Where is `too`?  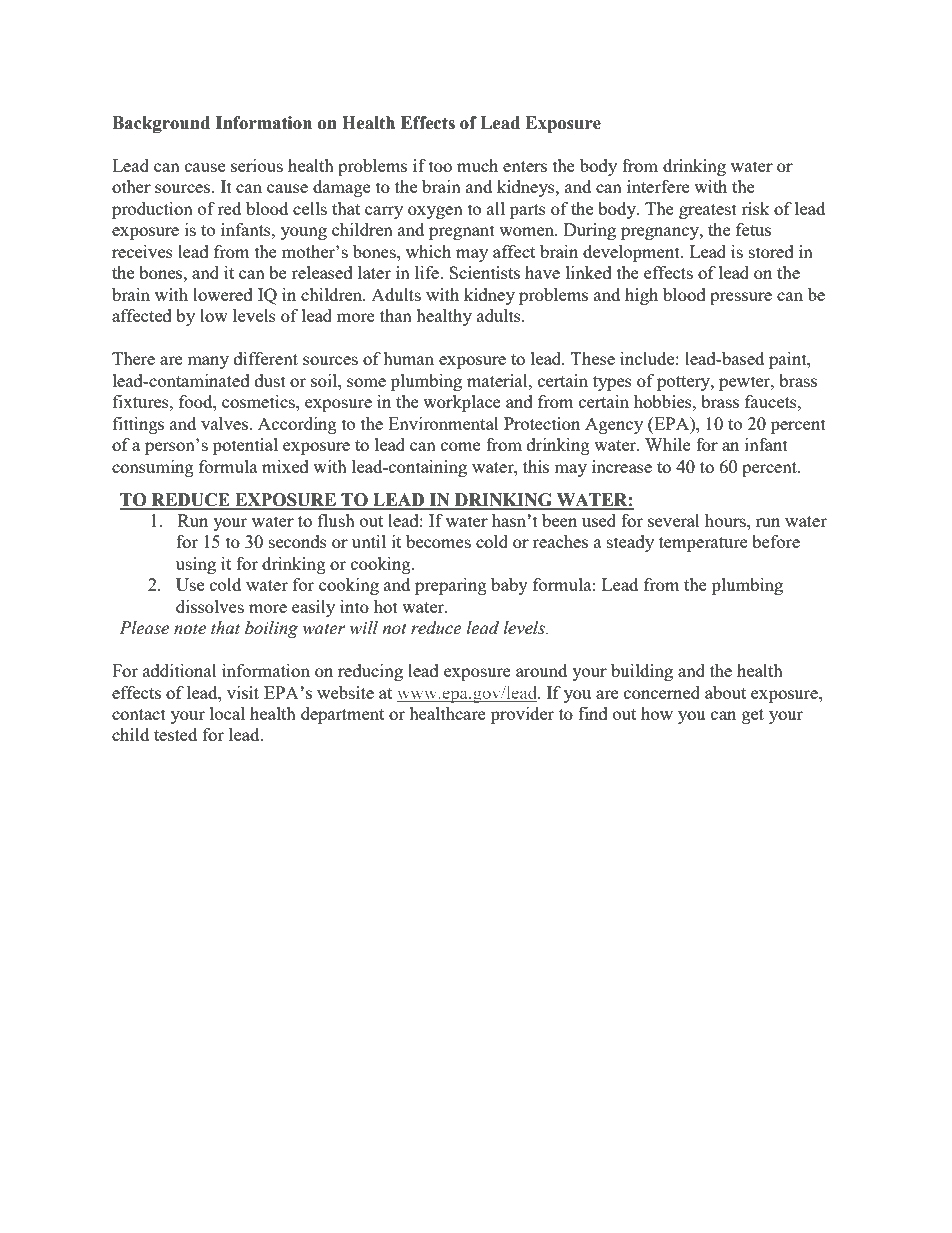
too is located at coordinates (440, 166).
